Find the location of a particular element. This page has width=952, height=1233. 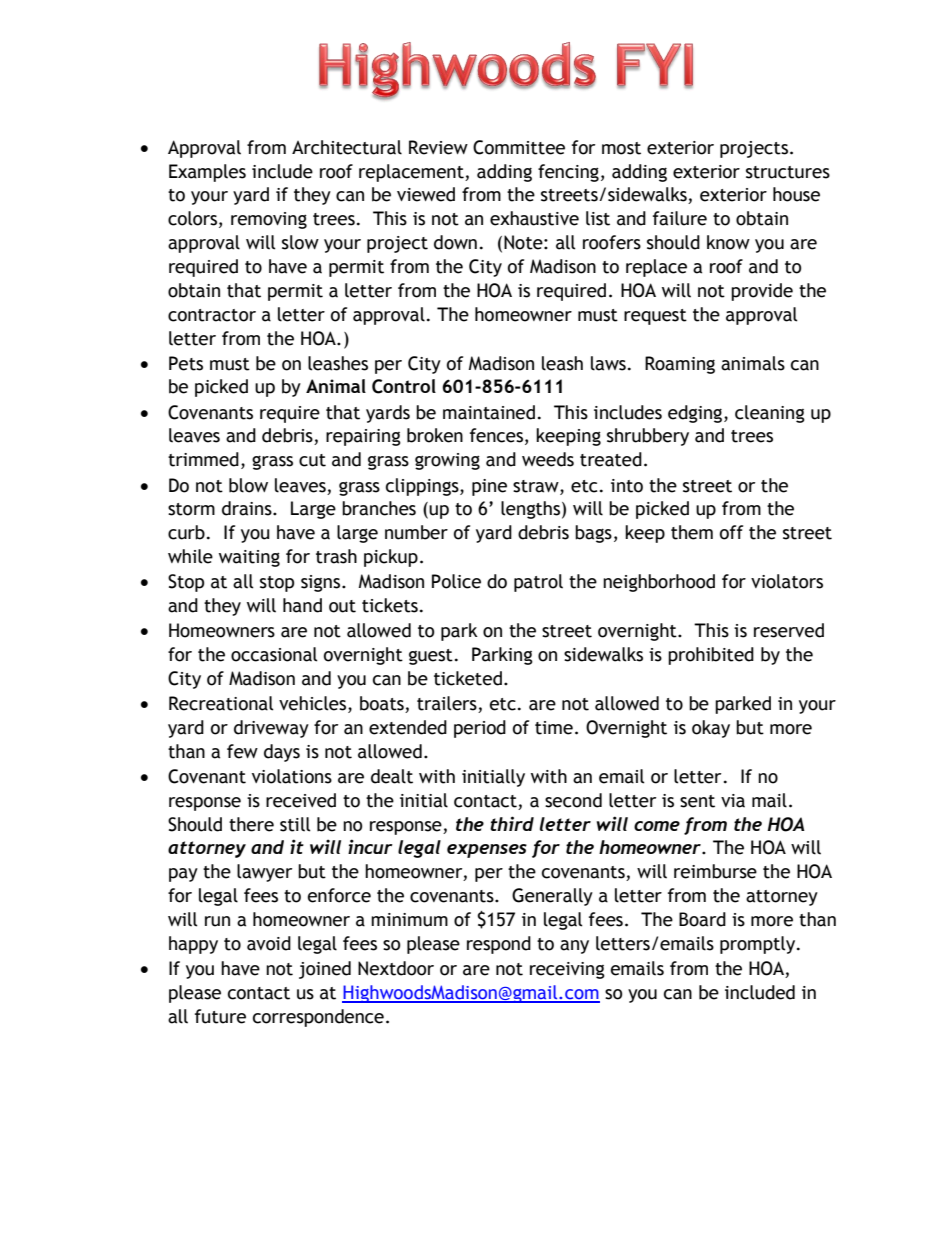

ticketed is located at coordinates (468, 678).
